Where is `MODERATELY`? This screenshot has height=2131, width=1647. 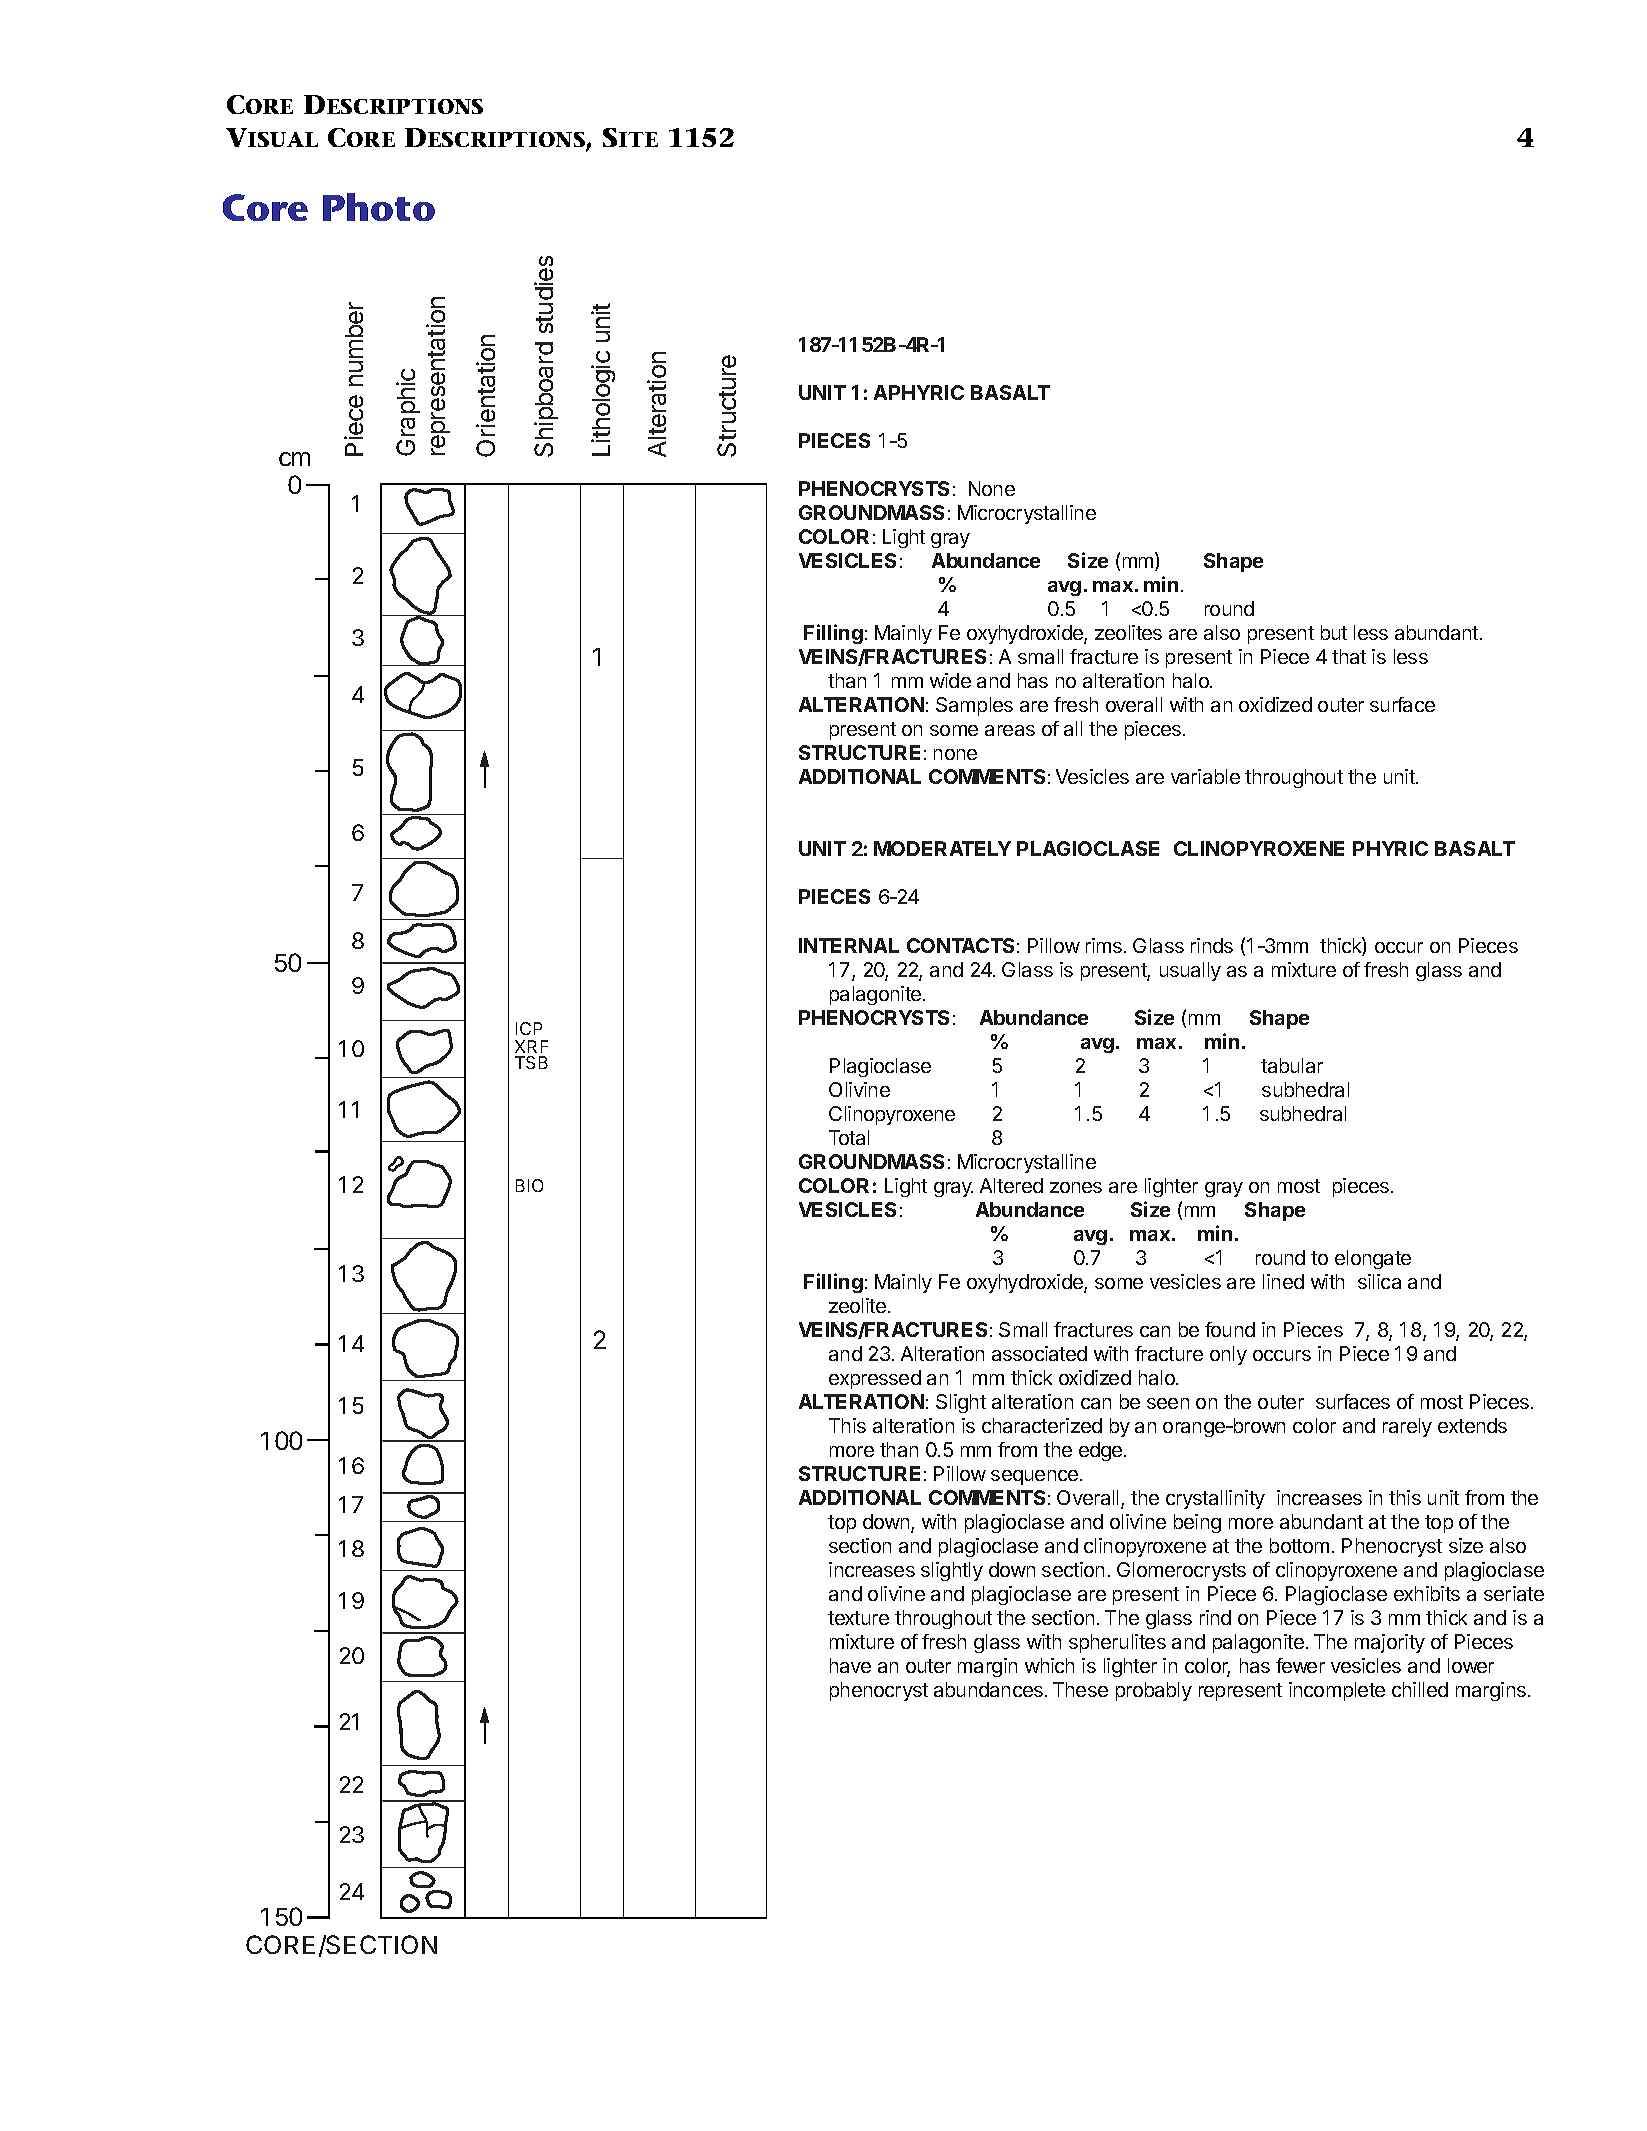 MODERATELY is located at coordinates (942, 848).
